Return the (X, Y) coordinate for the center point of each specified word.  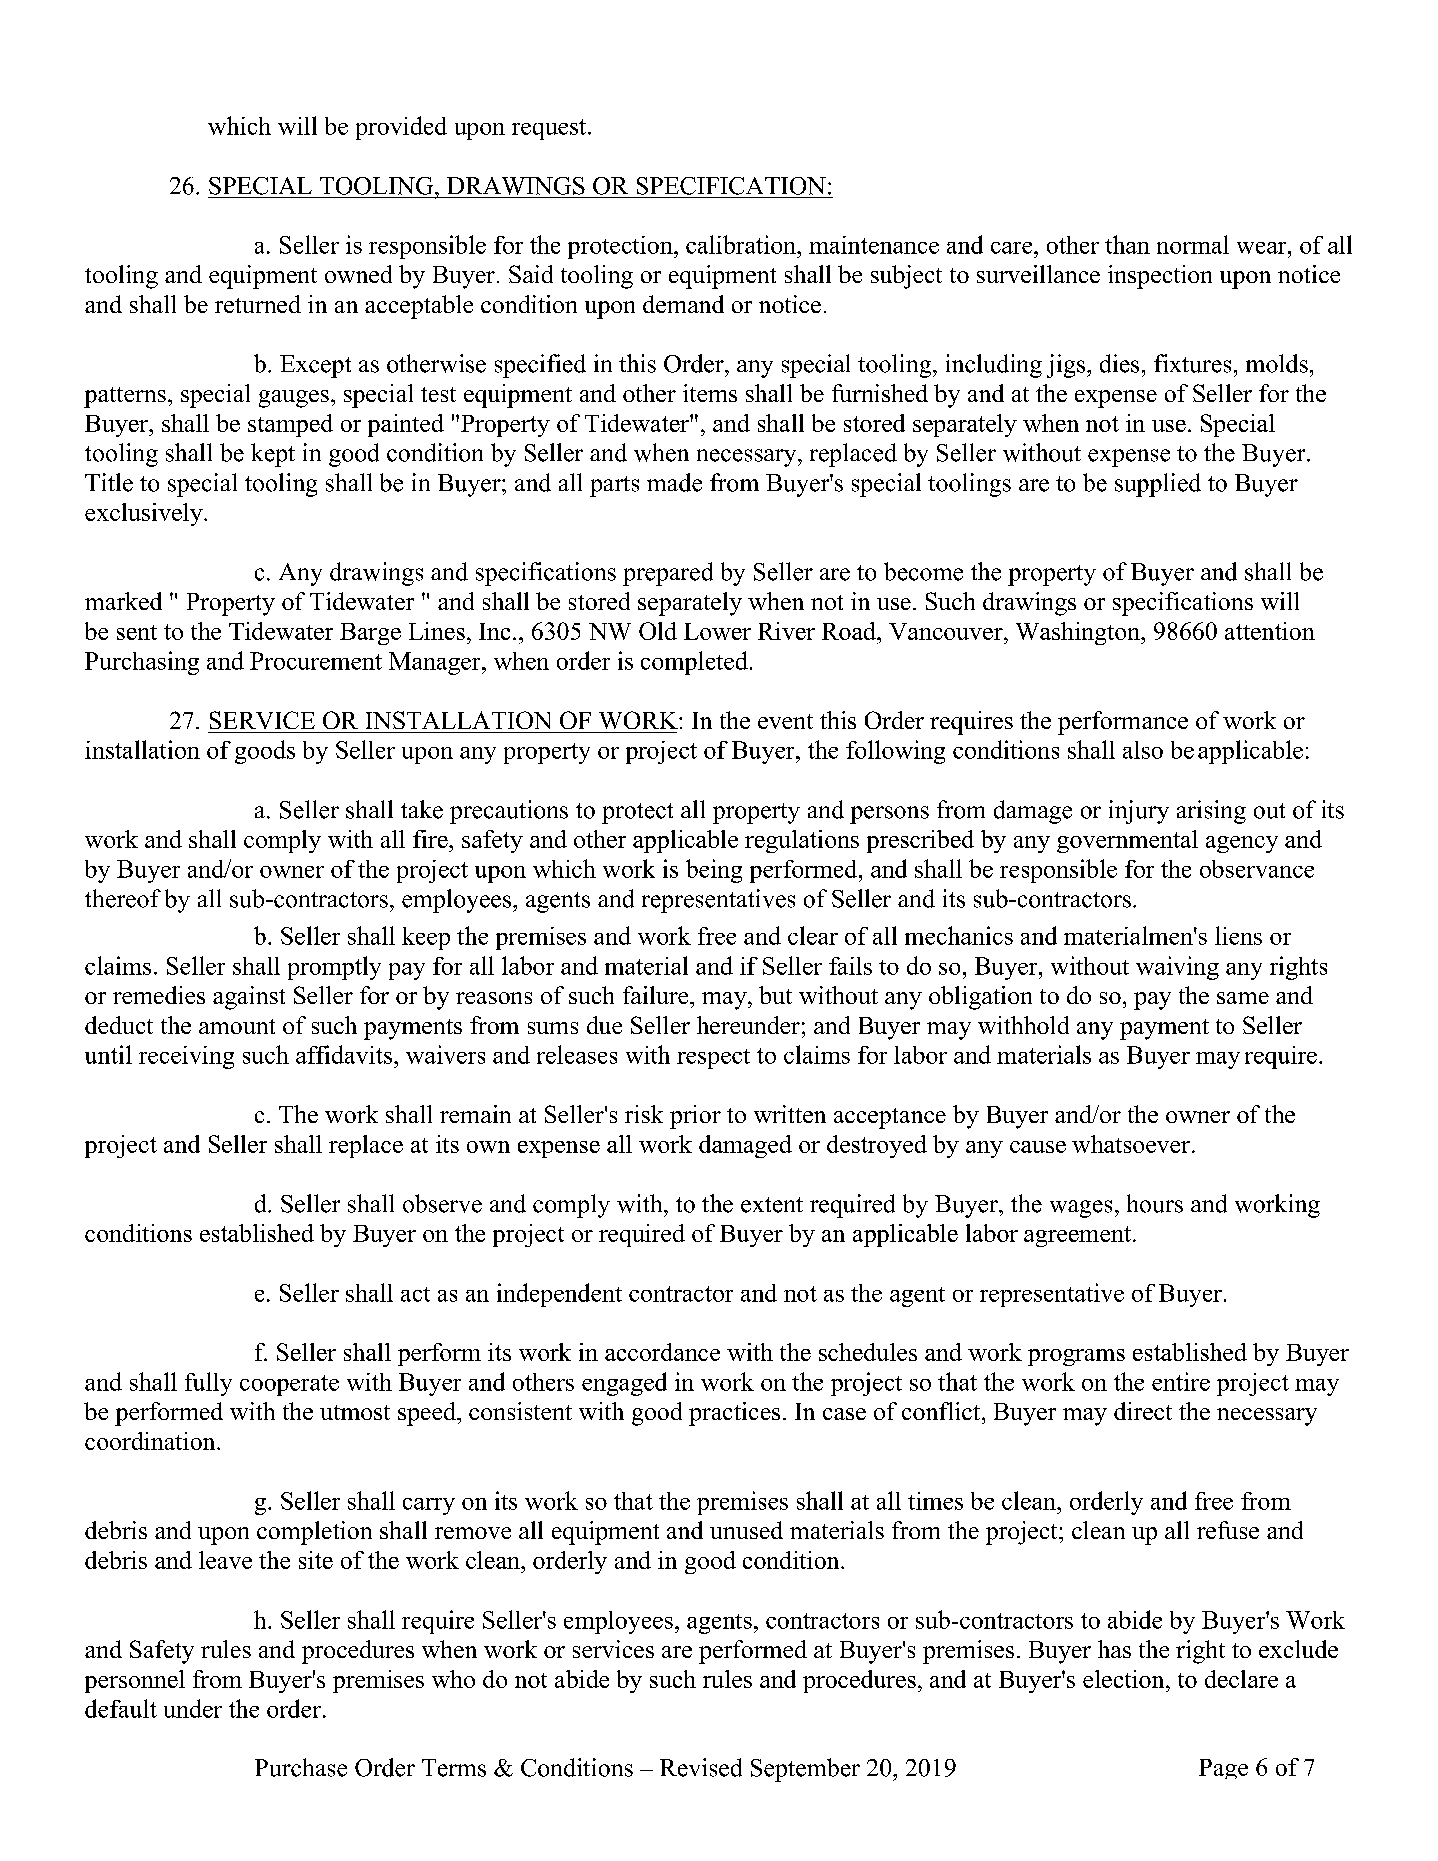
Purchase (301, 1767)
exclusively (145, 514)
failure (657, 995)
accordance (662, 1352)
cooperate (289, 1385)
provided (401, 128)
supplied (1158, 485)
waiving (1177, 968)
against (249, 998)
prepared (668, 574)
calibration (742, 244)
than (1127, 244)
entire (1181, 1381)
